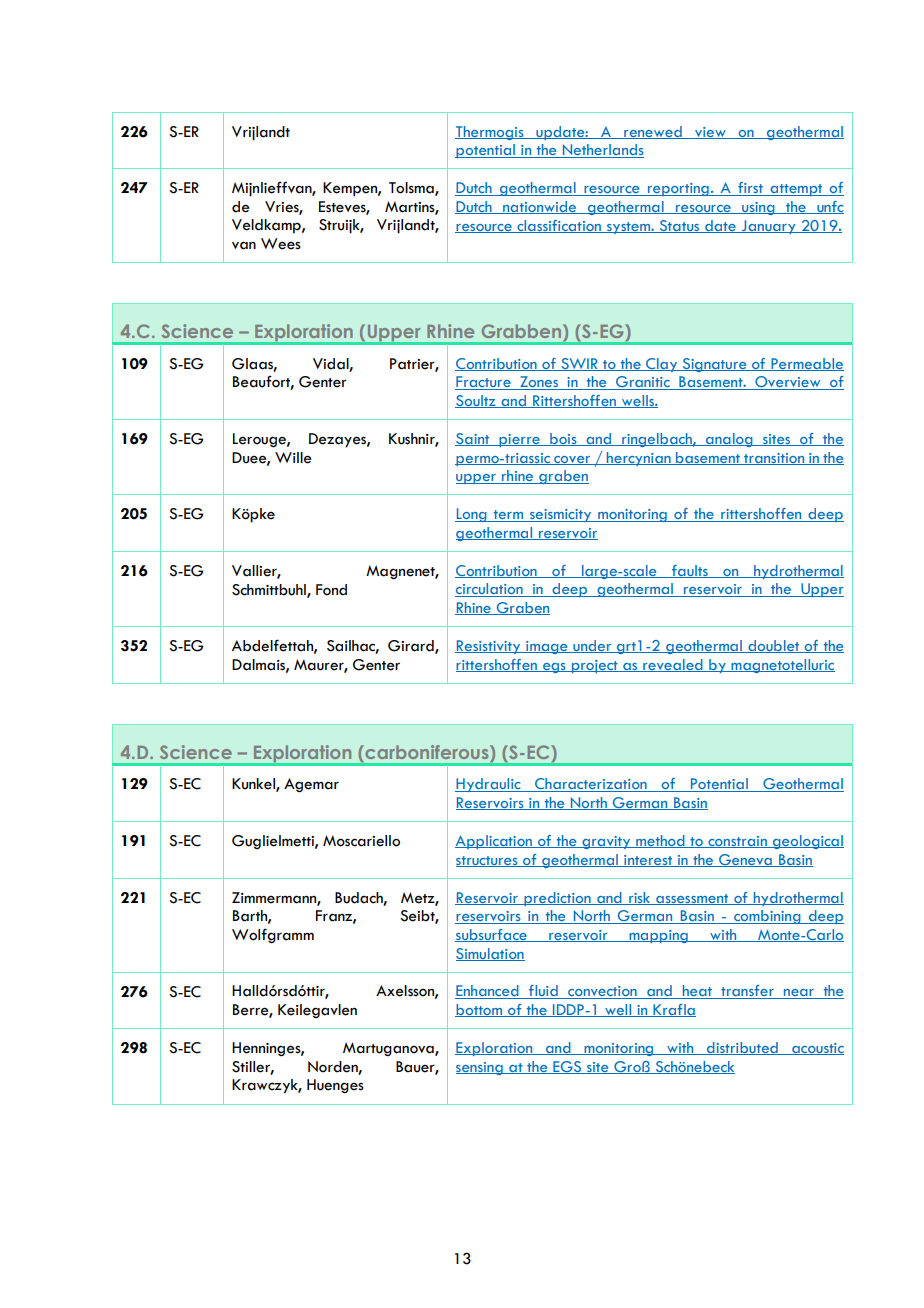 The height and width of the screenshot is (1308, 924). I want to click on Netherlands, so click(602, 151).
